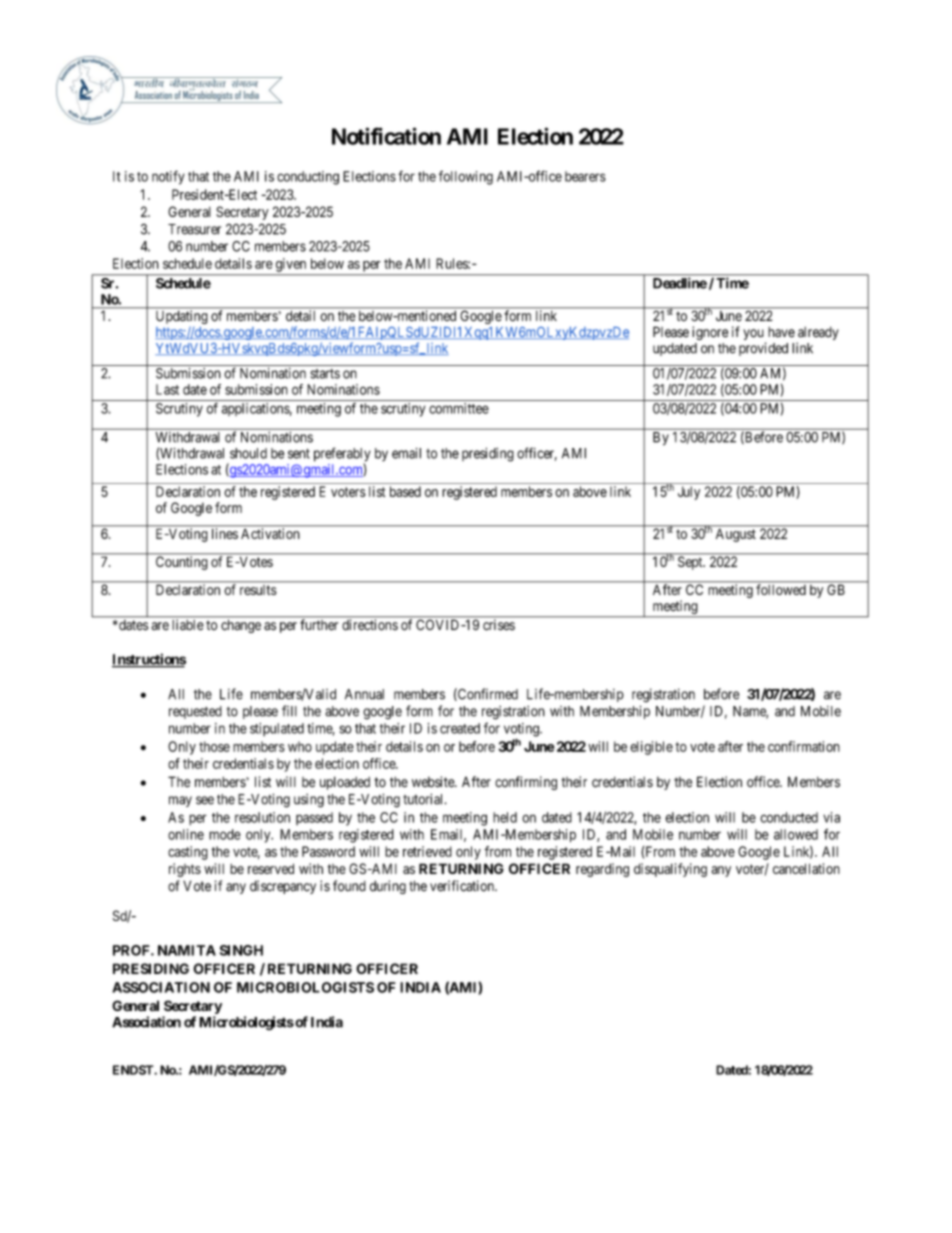 This screenshot has width=952, height=1233. Describe the element at coordinates (806, 868) in the screenshot. I see `cancellation` at that location.
